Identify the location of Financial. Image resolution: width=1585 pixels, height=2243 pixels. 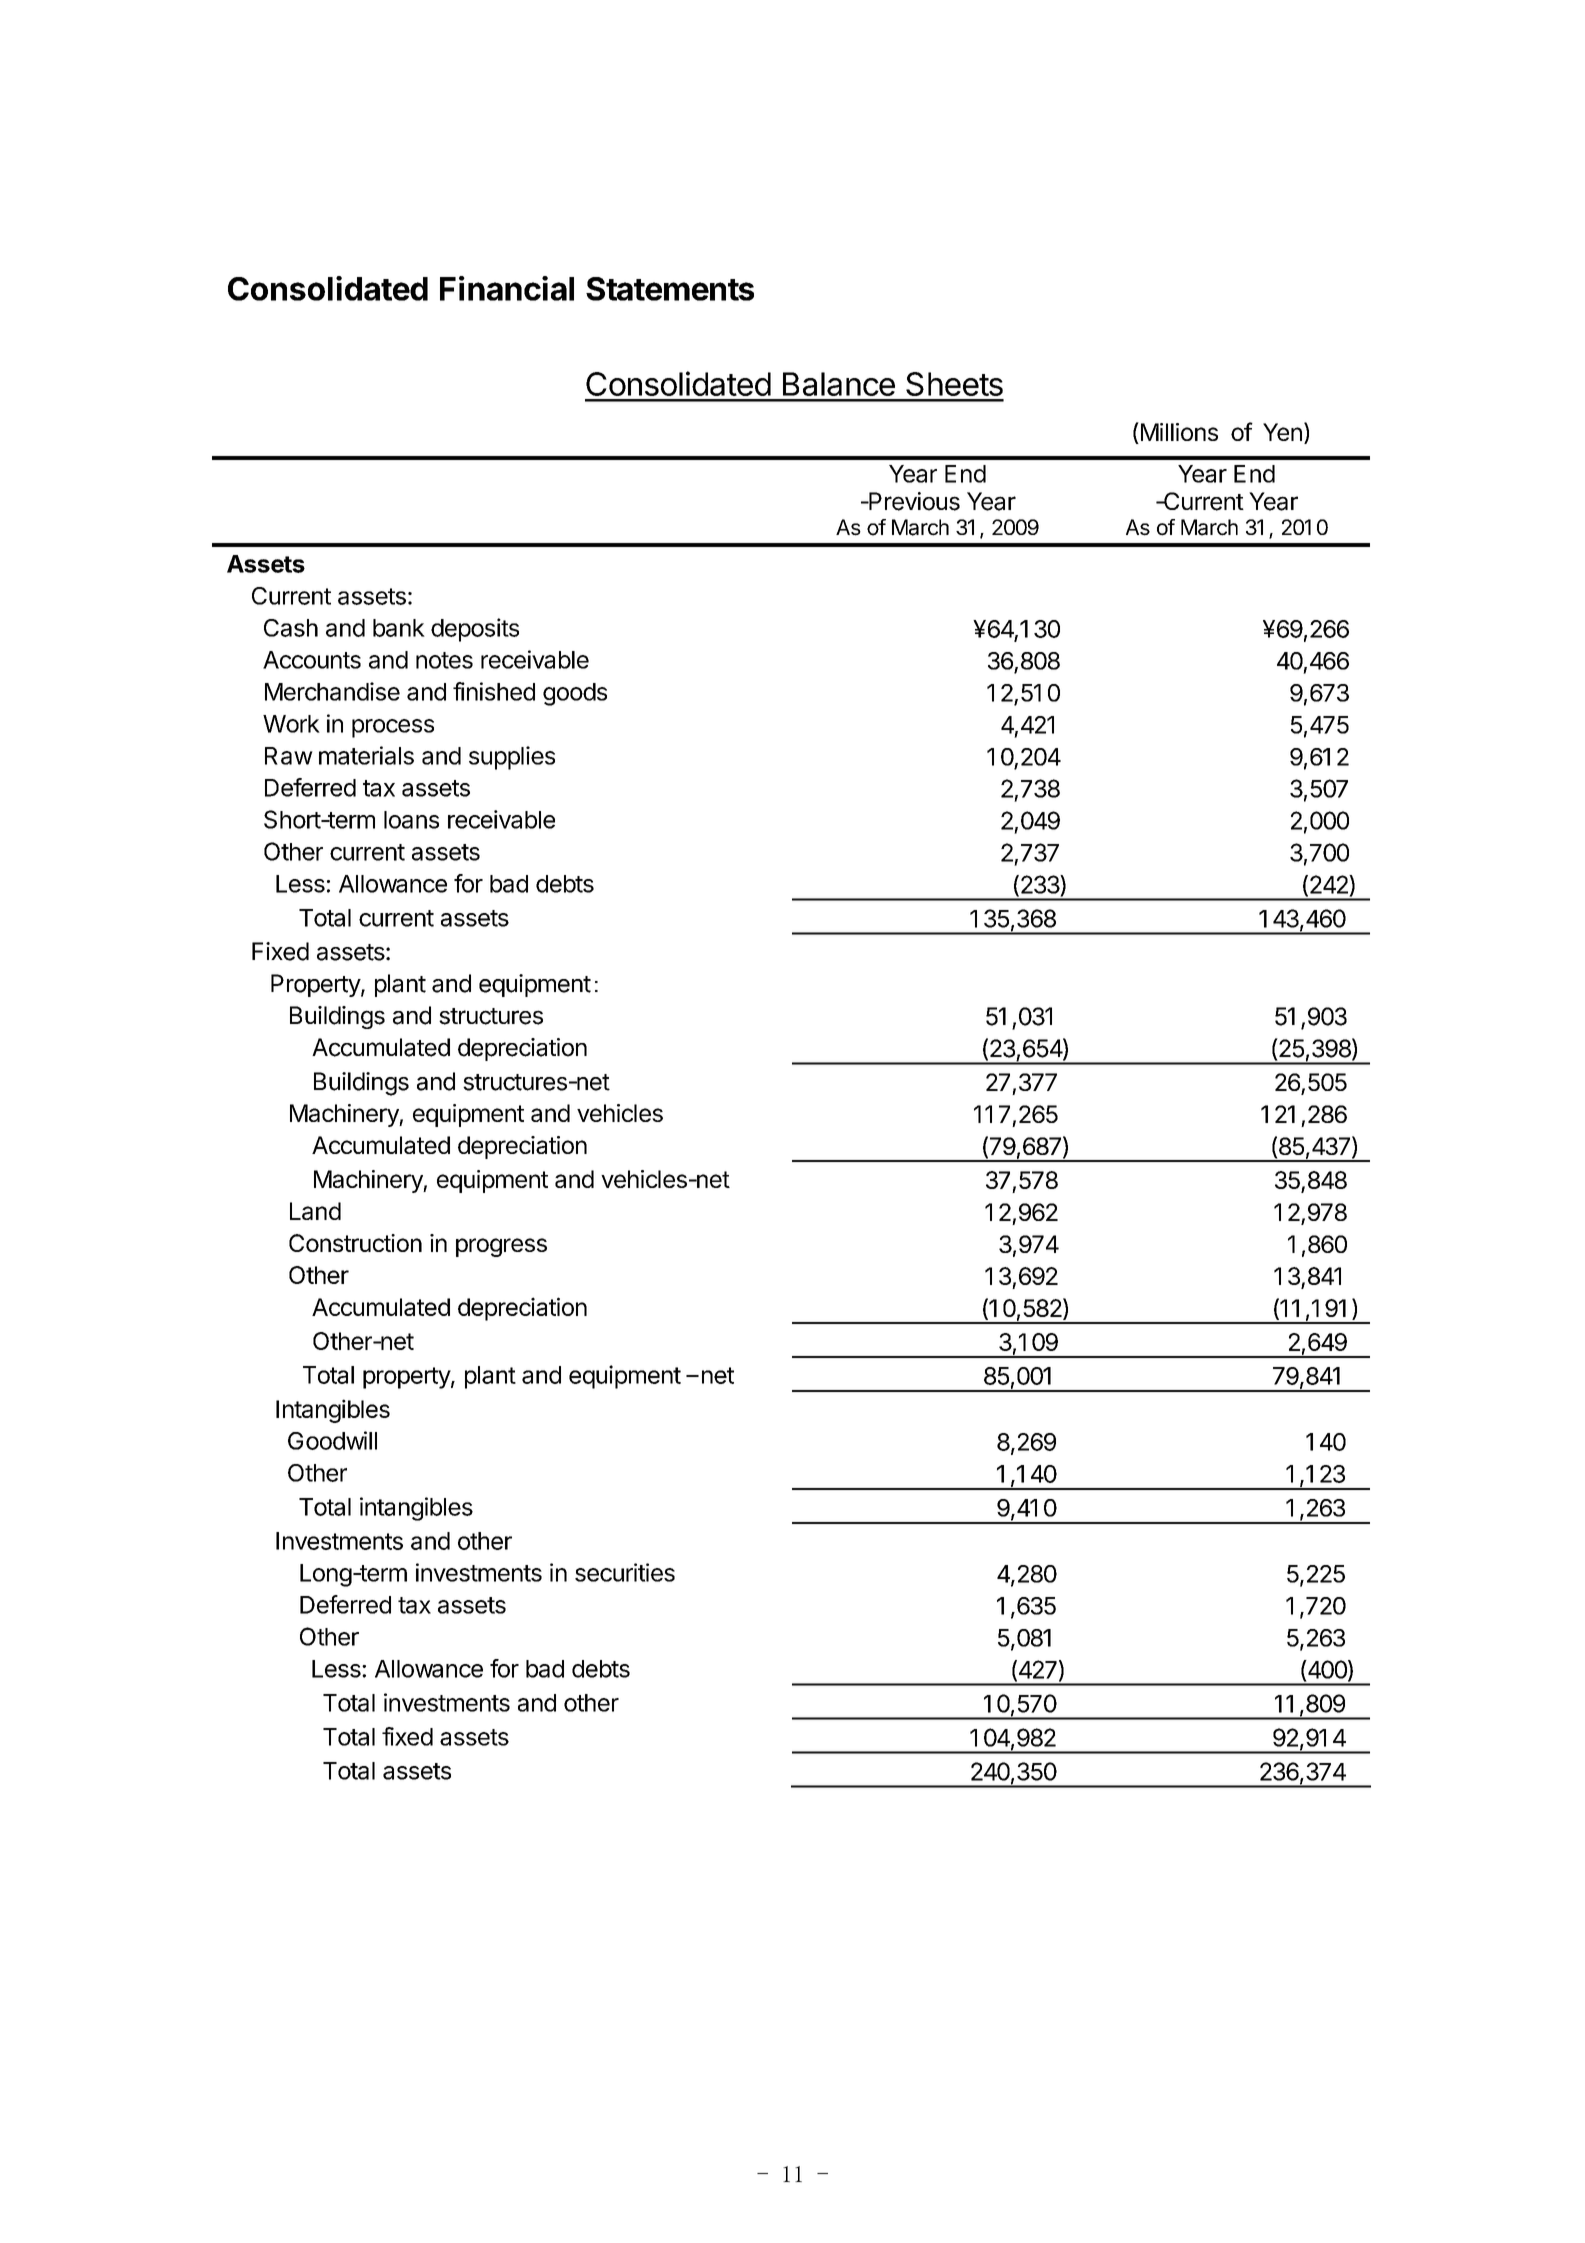
(507, 288).
